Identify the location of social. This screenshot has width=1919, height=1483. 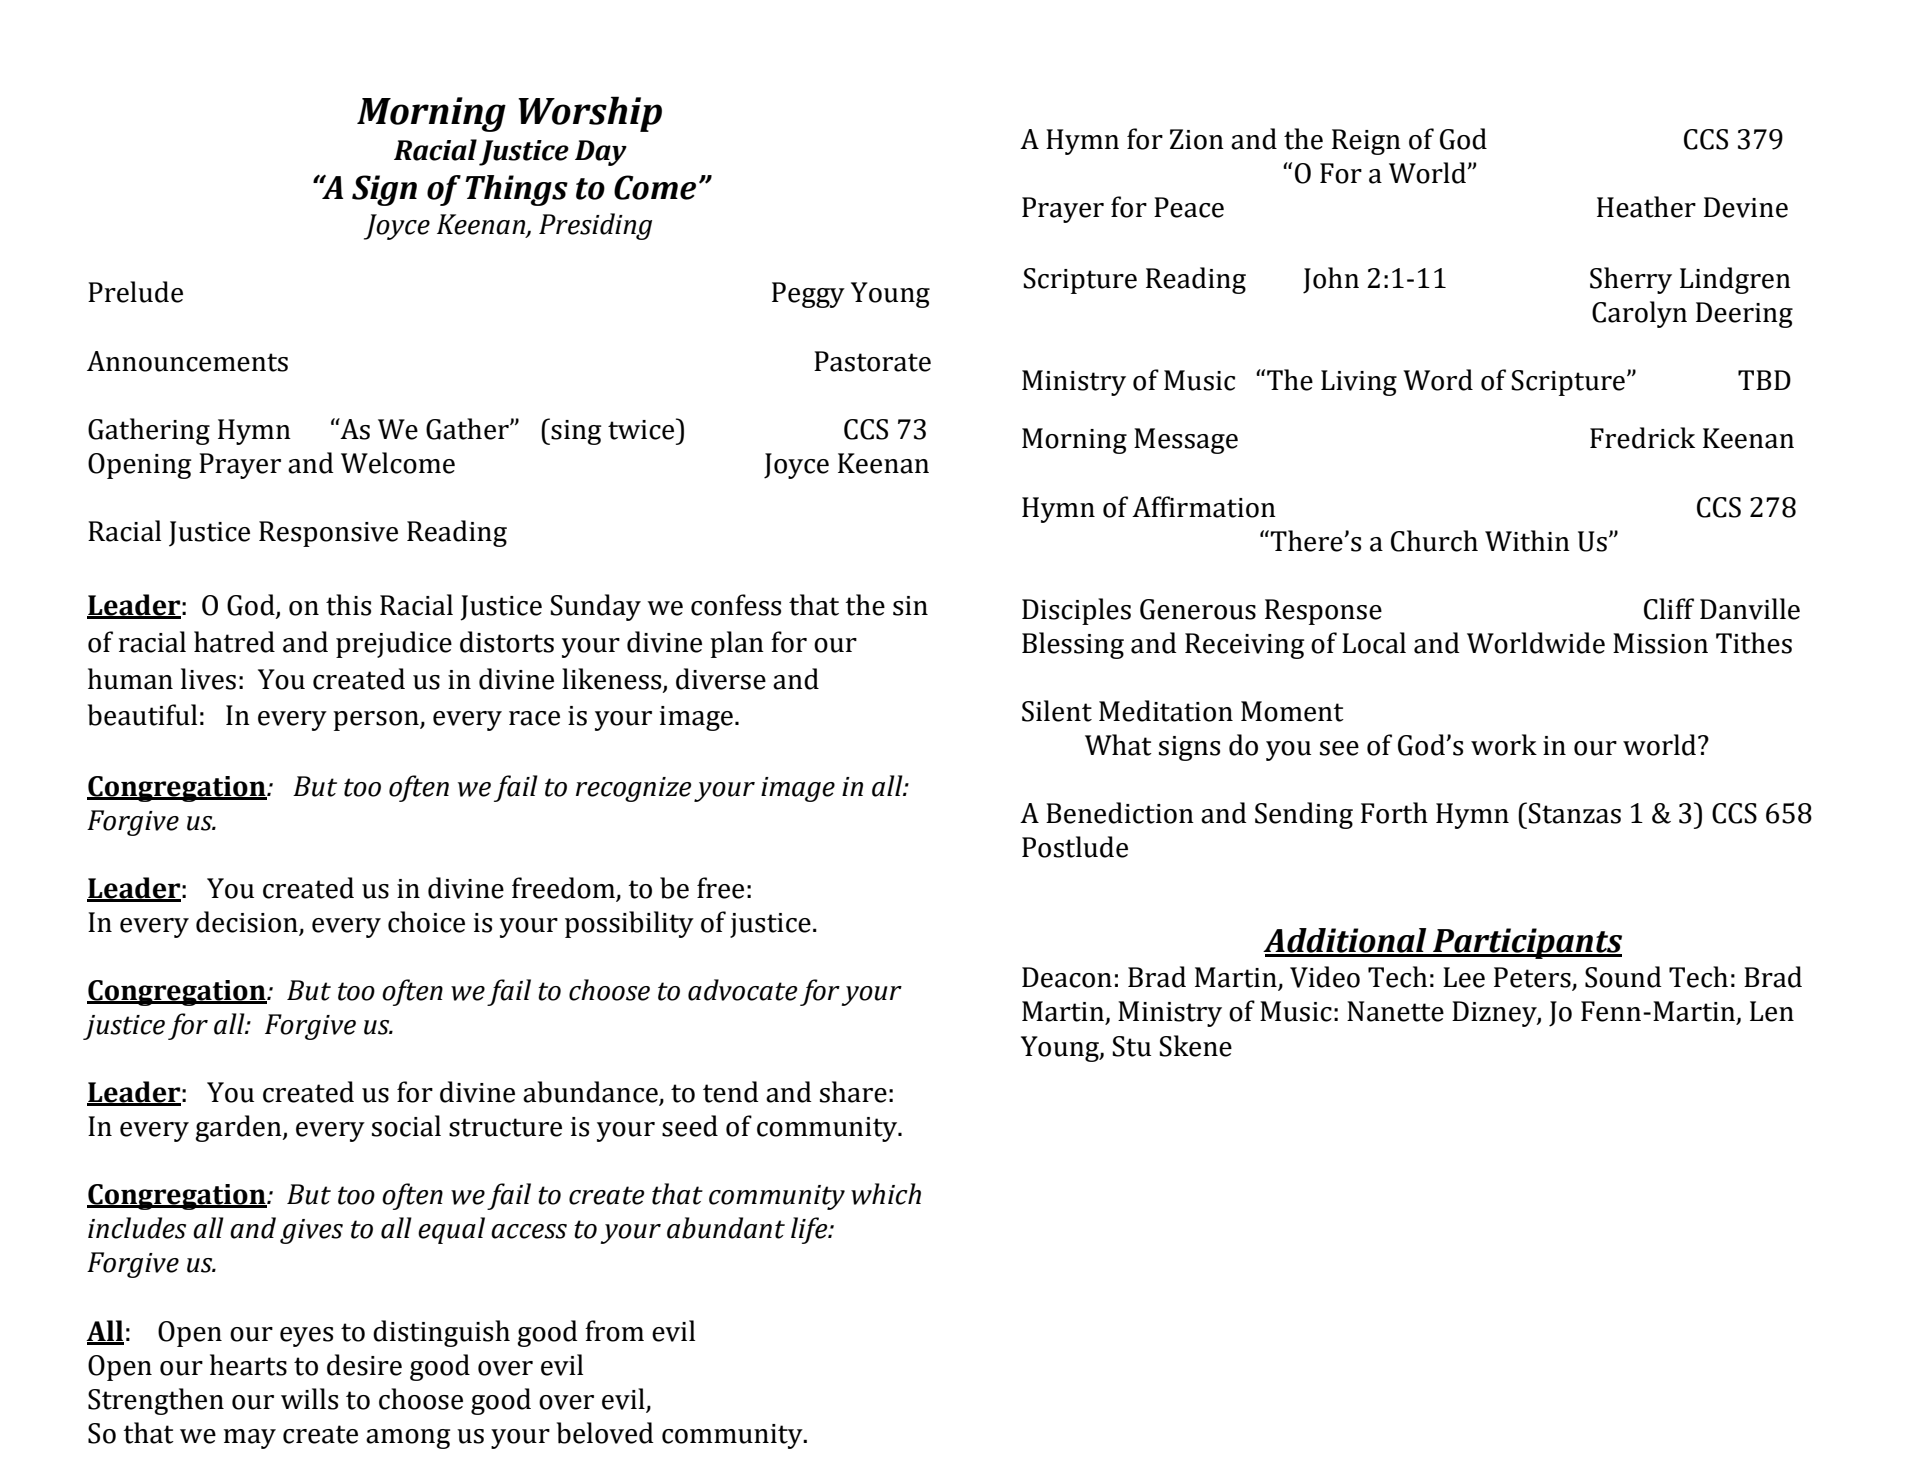
(406, 1126).
